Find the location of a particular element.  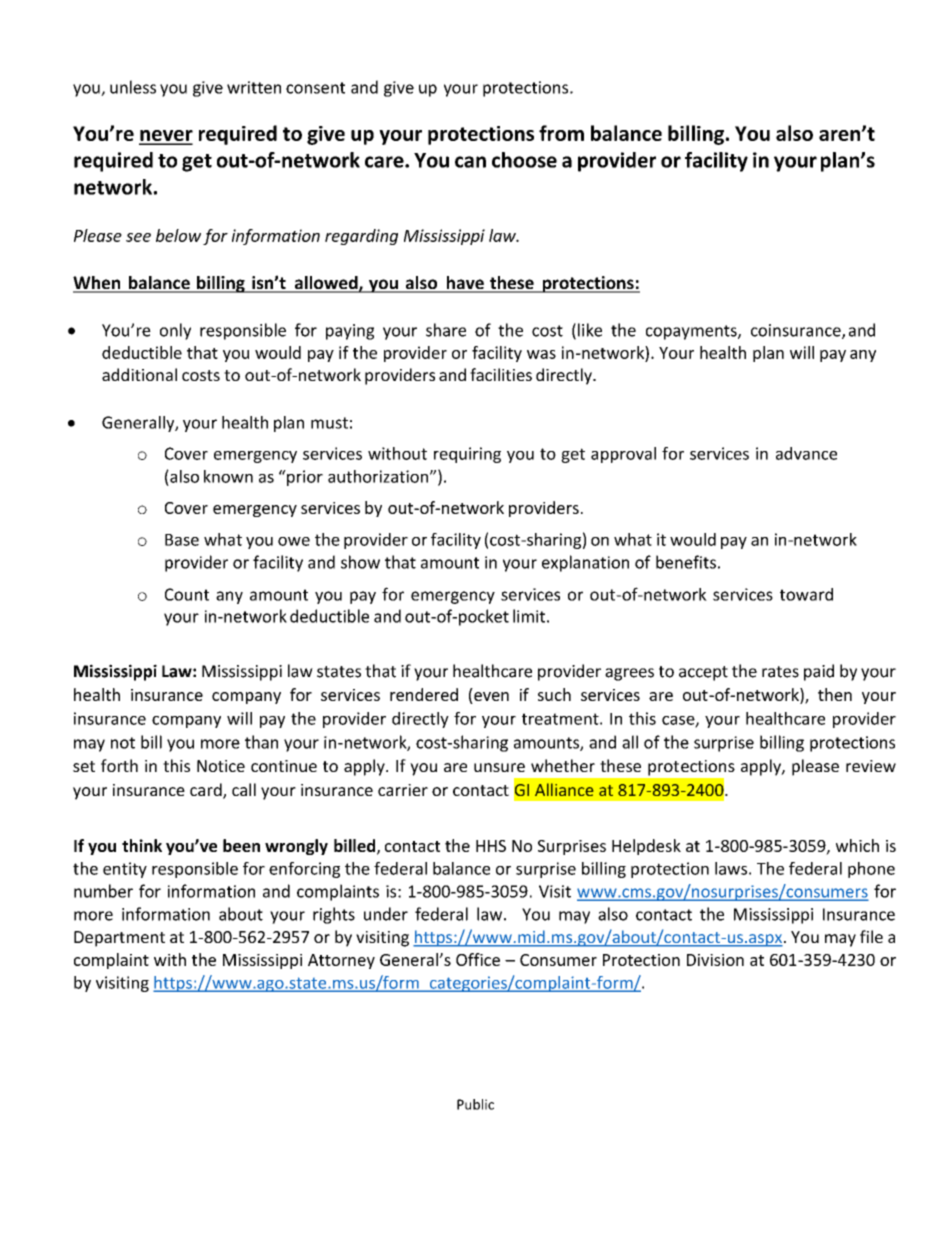

Notice is located at coordinates (221, 766).
